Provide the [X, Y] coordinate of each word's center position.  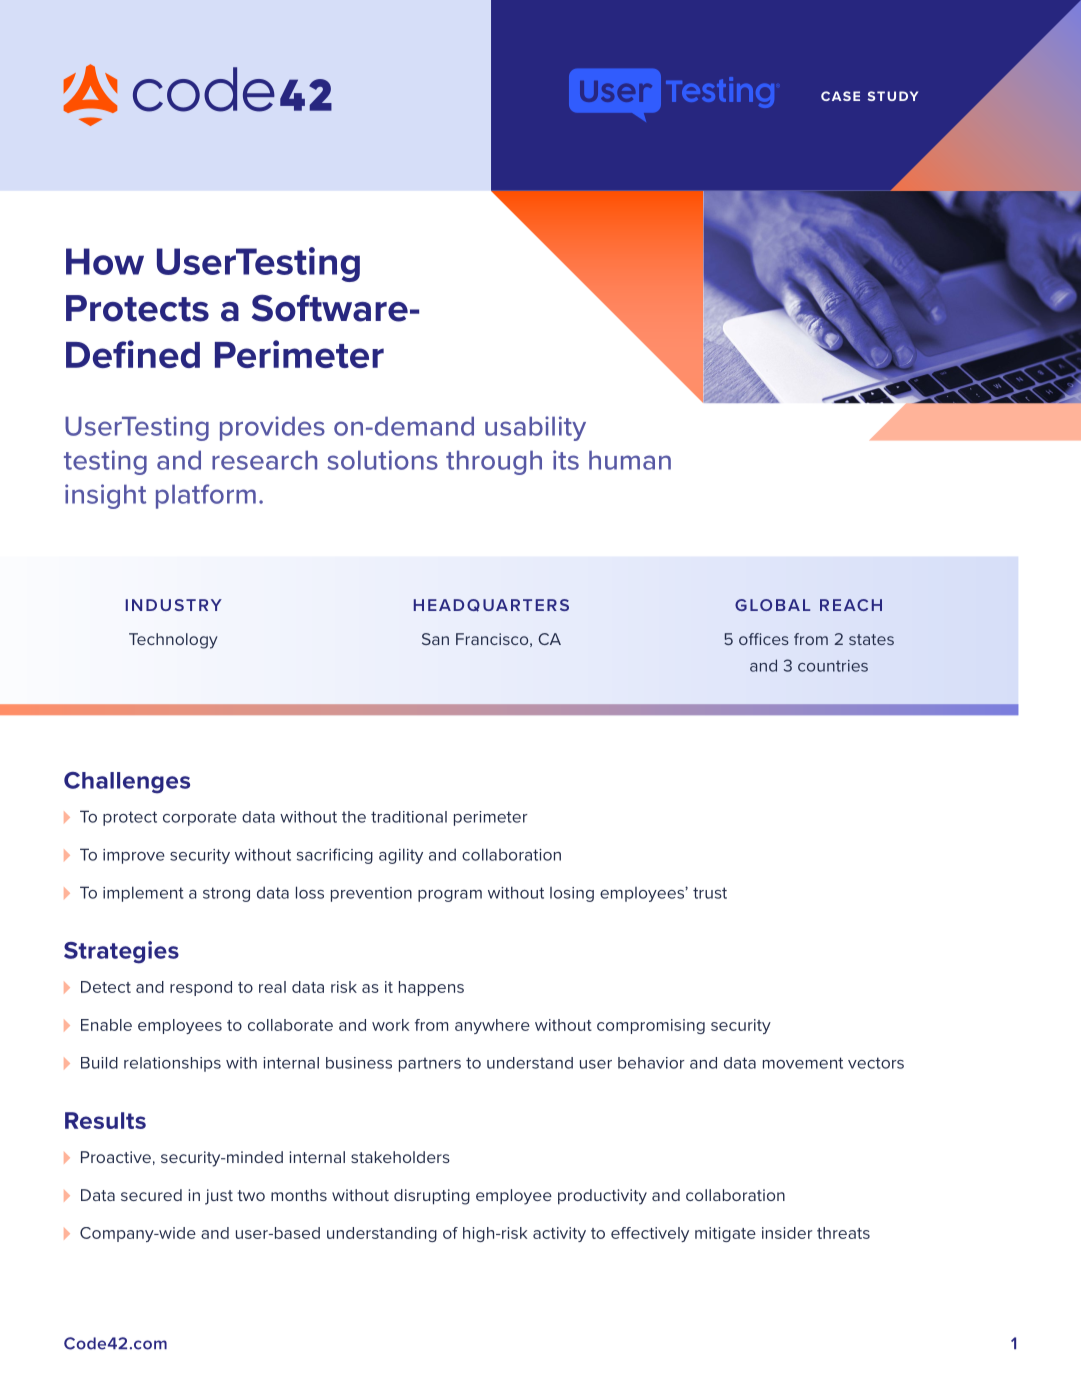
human [630, 460]
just [219, 1197]
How [105, 261]
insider [787, 1233]
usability [535, 428]
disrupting [432, 1197]
